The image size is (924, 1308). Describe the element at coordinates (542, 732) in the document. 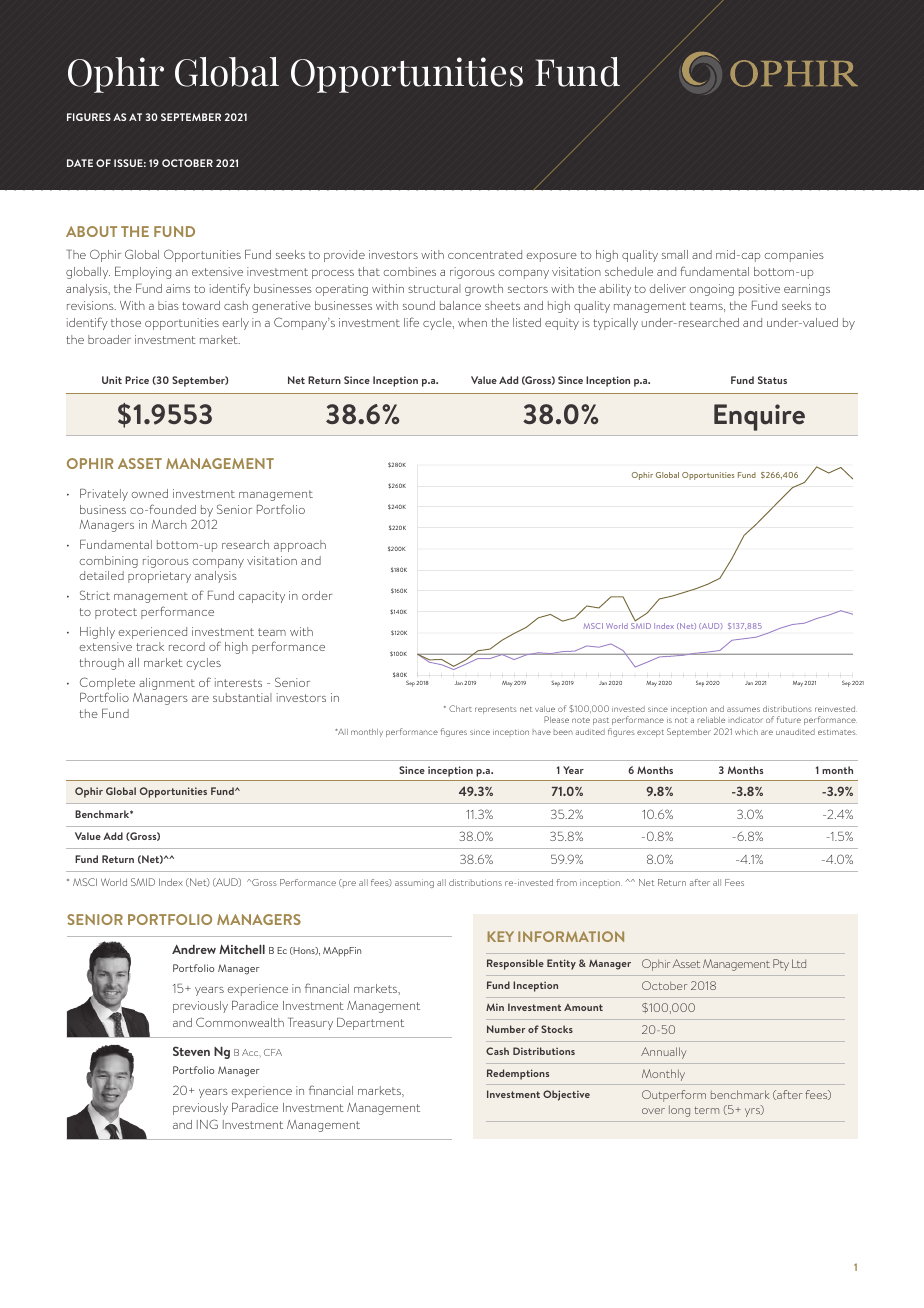

I see `have` at that location.
